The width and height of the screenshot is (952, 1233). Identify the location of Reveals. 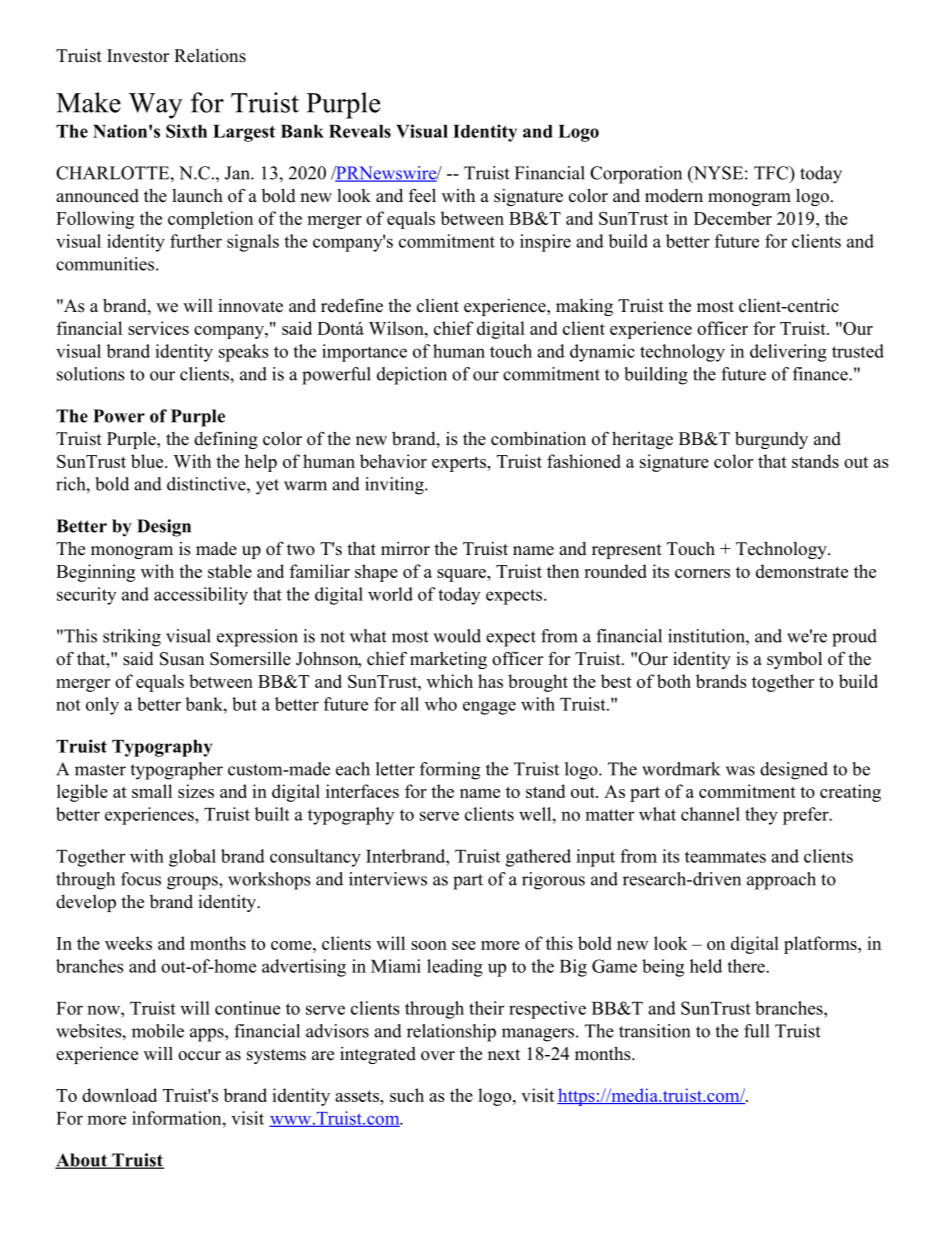
(360, 131).
